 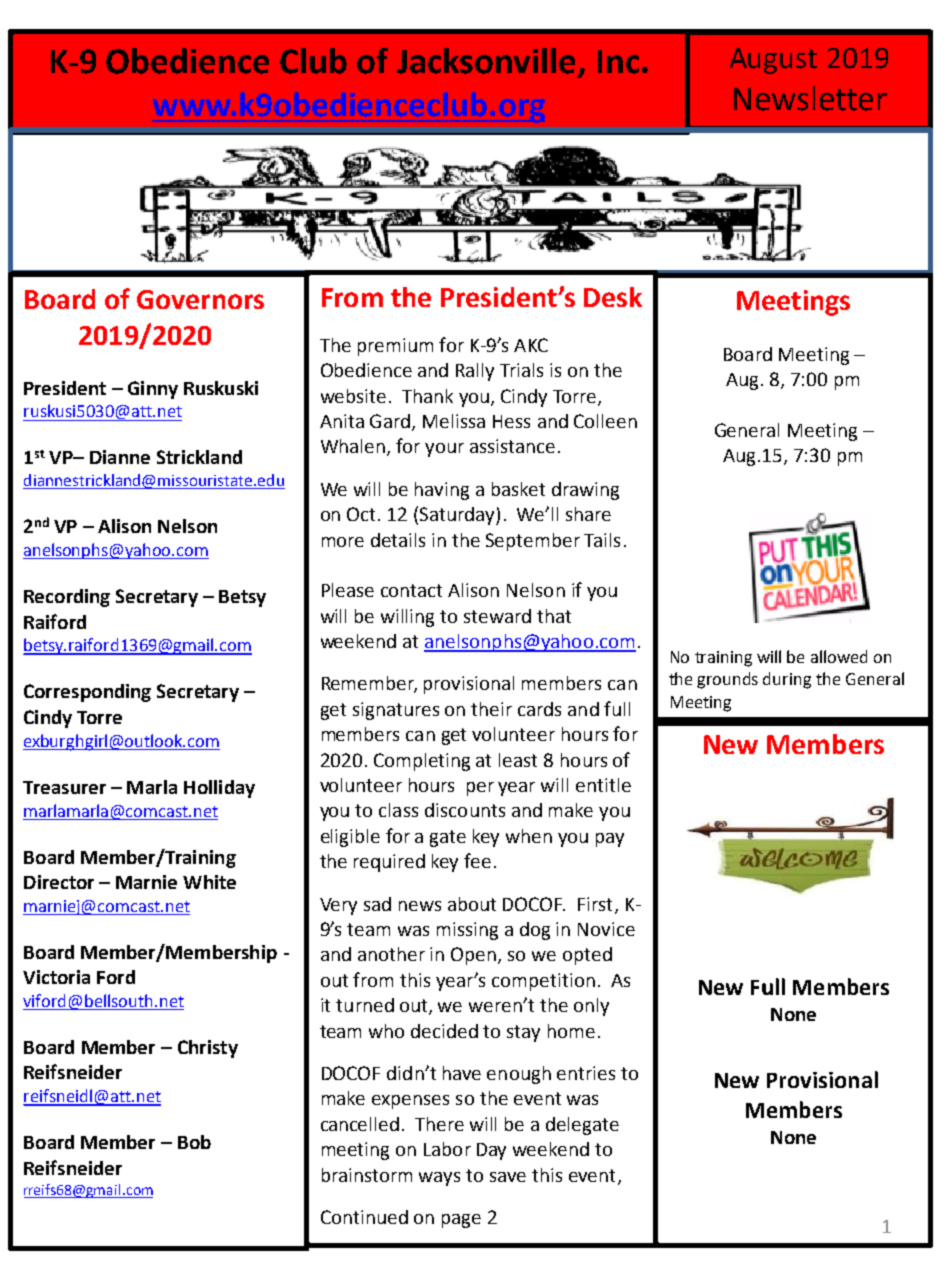 I want to click on steward, so click(x=497, y=616).
